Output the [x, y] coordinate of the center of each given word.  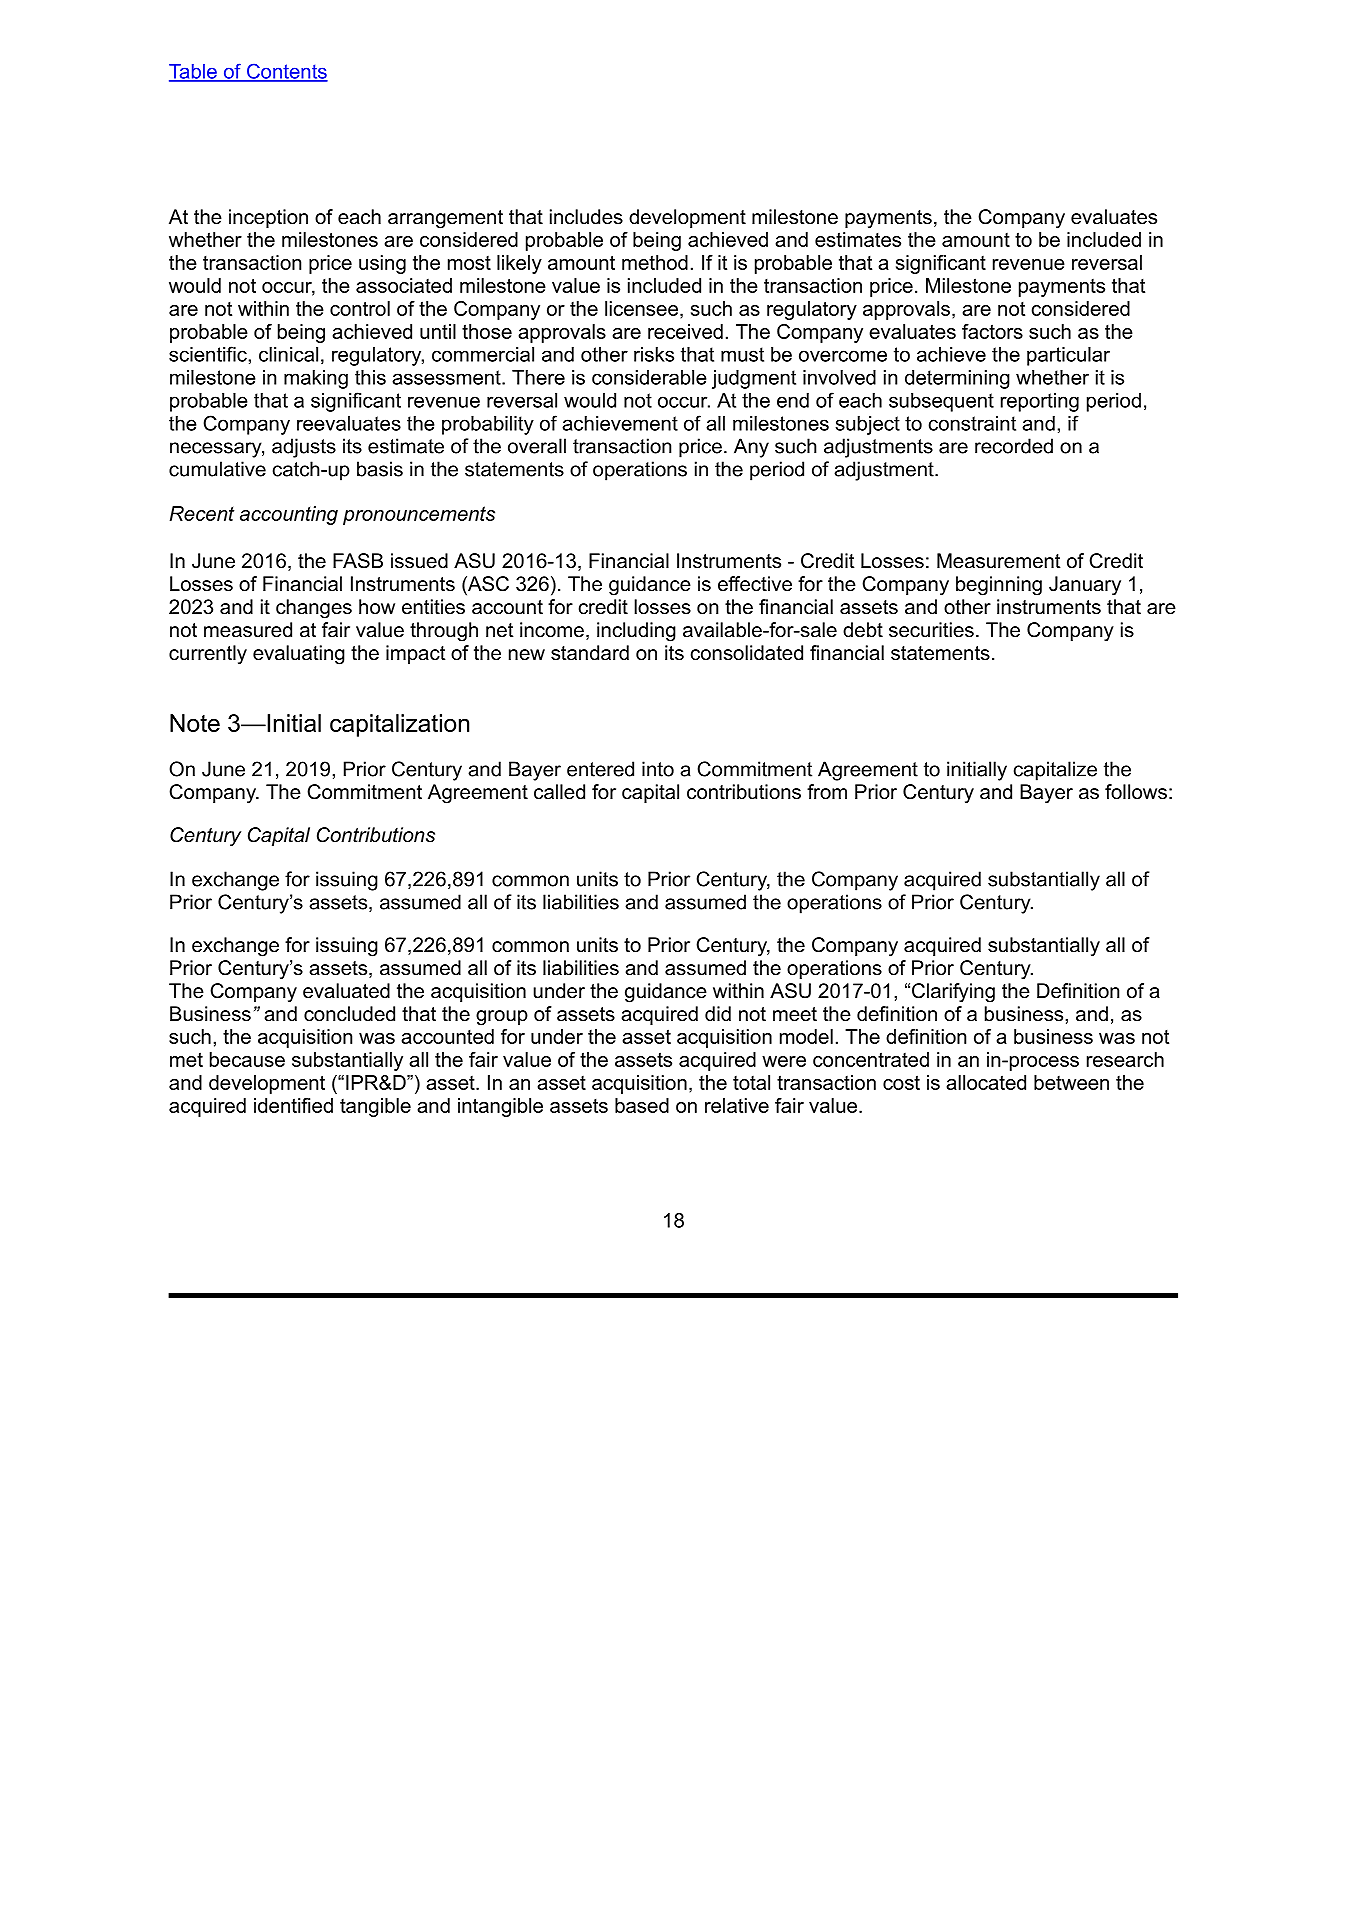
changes [314, 609]
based [642, 1105]
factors [992, 331]
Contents [286, 72]
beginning [999, 586]
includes [586, 217]
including [636, 632]
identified [293, 1105]
